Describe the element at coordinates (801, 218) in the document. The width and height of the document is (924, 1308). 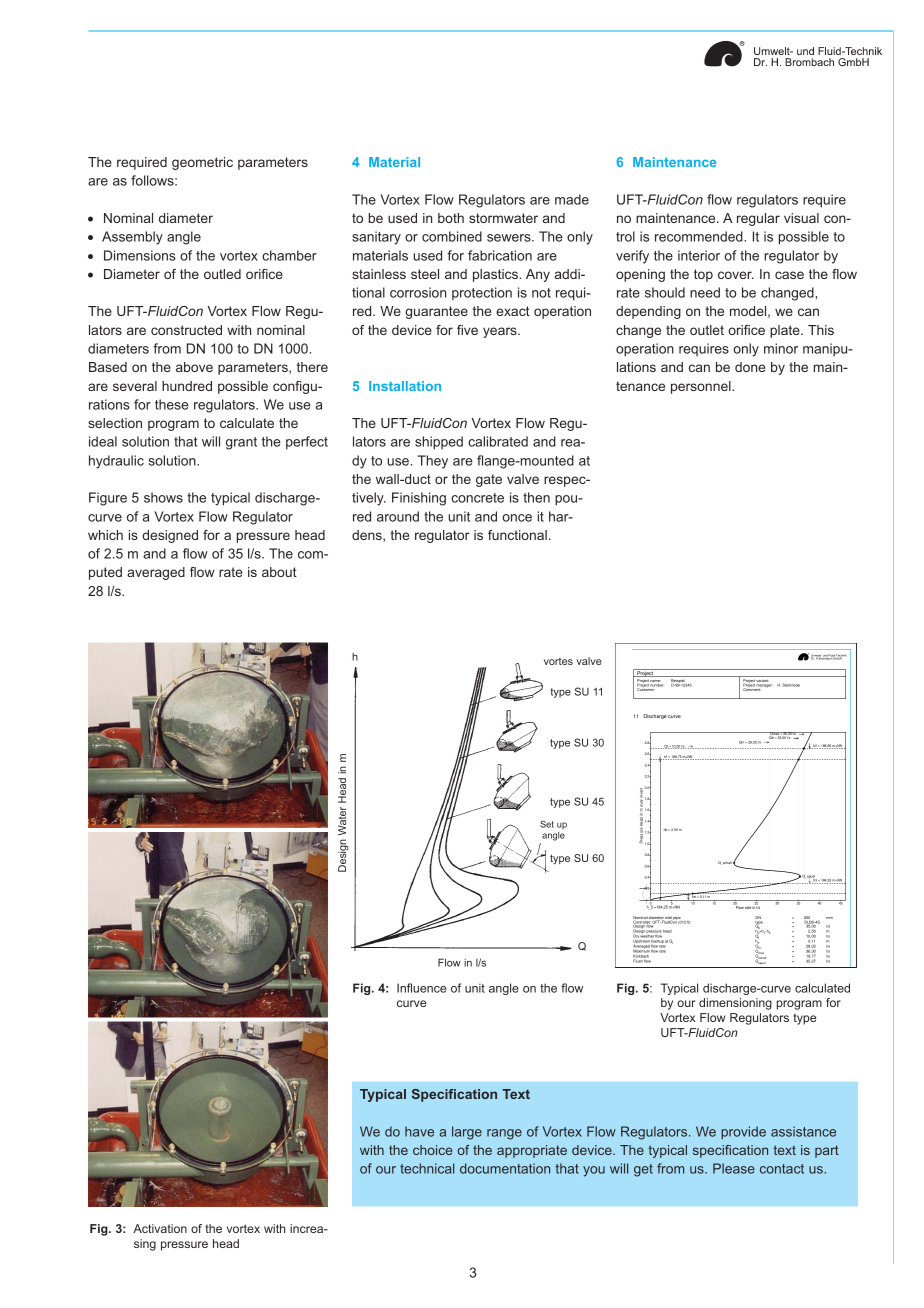
I see `visual` at that location.
